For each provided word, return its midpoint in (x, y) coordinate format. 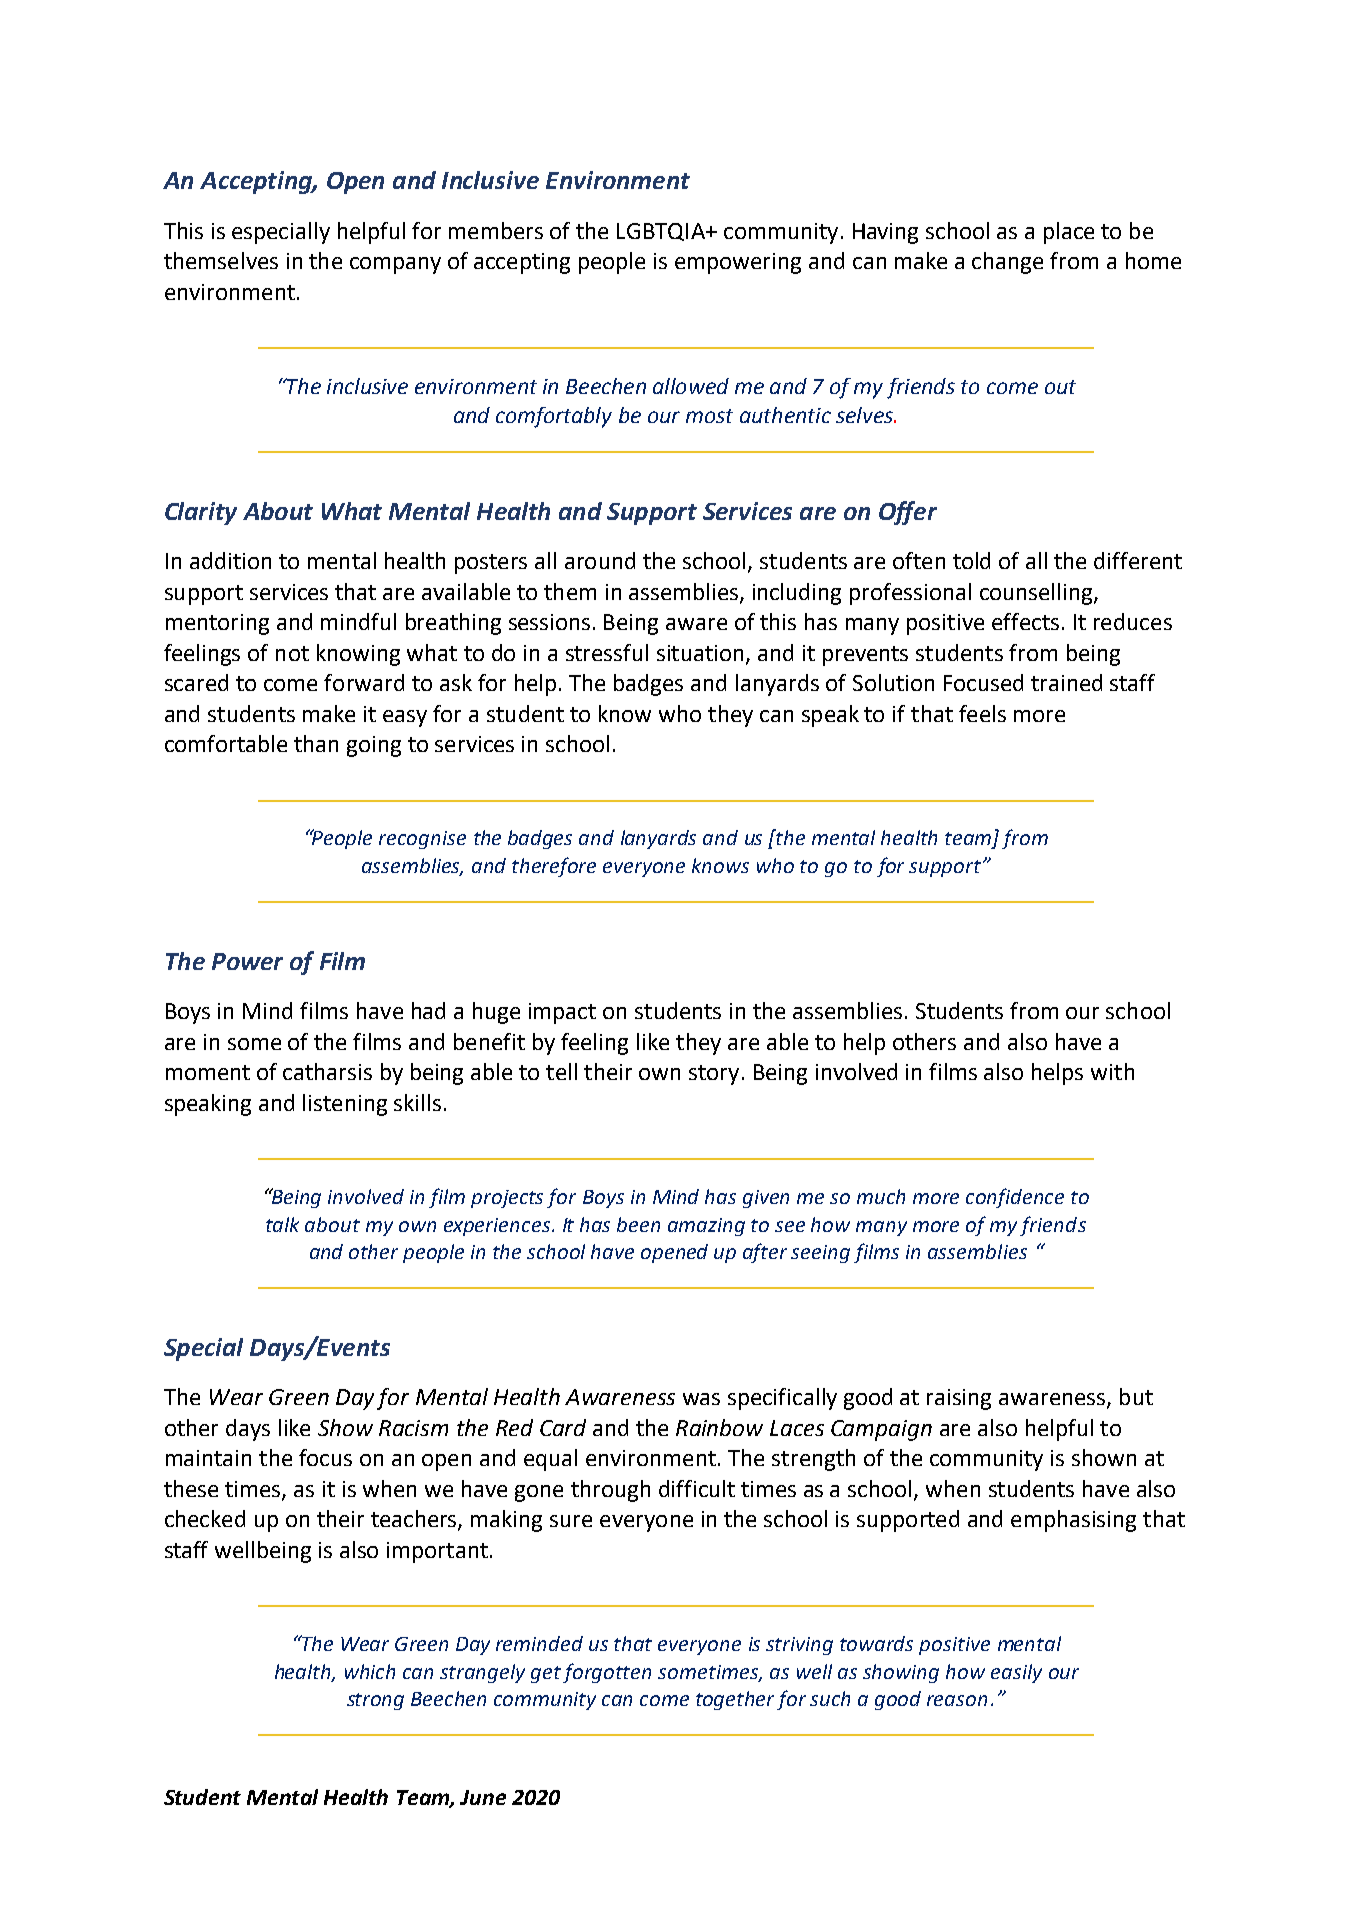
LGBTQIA (662, 232)
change (1007, 263)
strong (375, 1701)
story (714, 1075)
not (292, 653)
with (1112, 1071)
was (701, 1399)
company (395, 265)
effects (1025, 621)
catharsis (327, 1071)
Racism (413, 1428)
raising (959, 1399)
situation (700, 653)
